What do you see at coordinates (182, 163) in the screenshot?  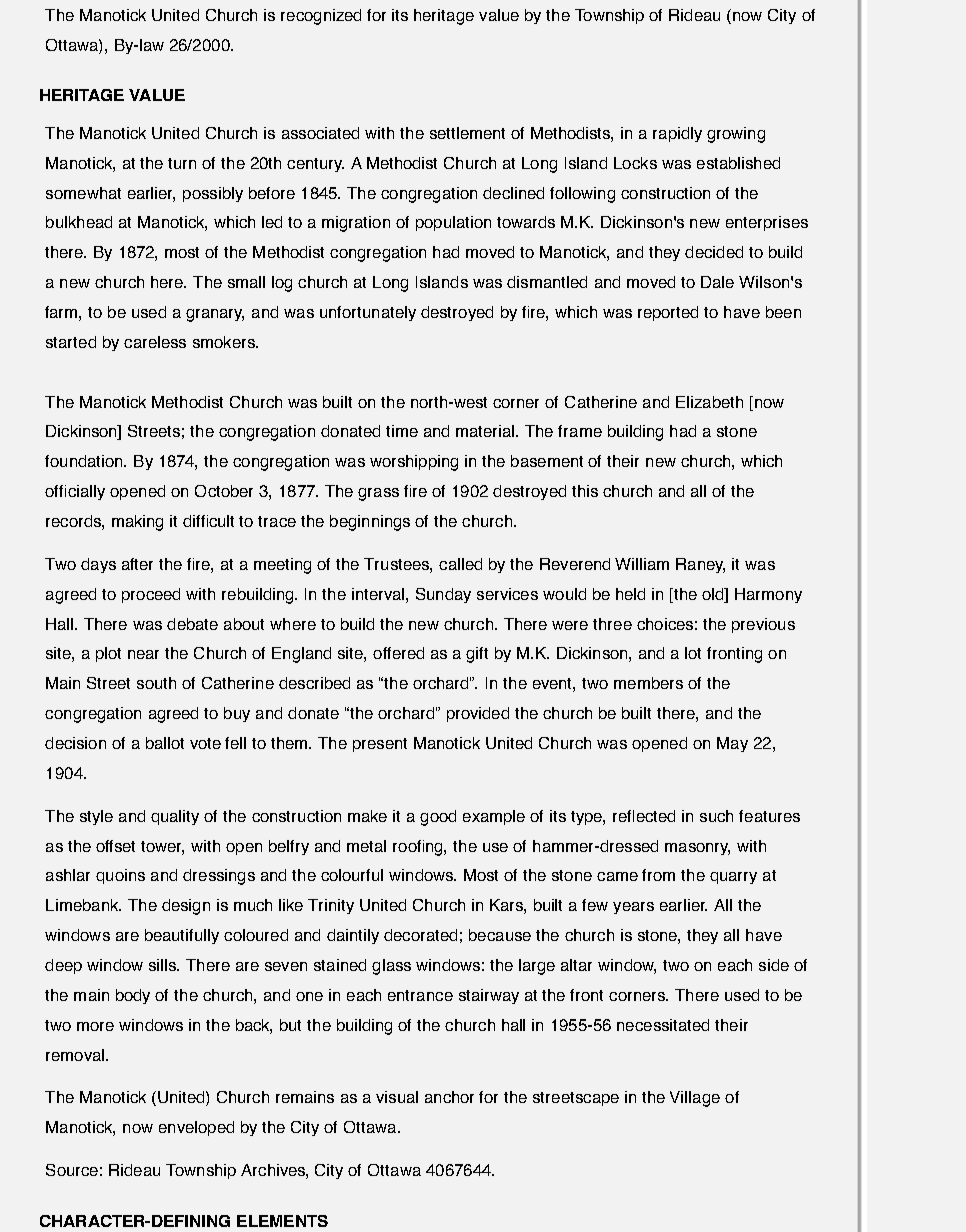 I see `turn` at bounding box center [182, 163].
